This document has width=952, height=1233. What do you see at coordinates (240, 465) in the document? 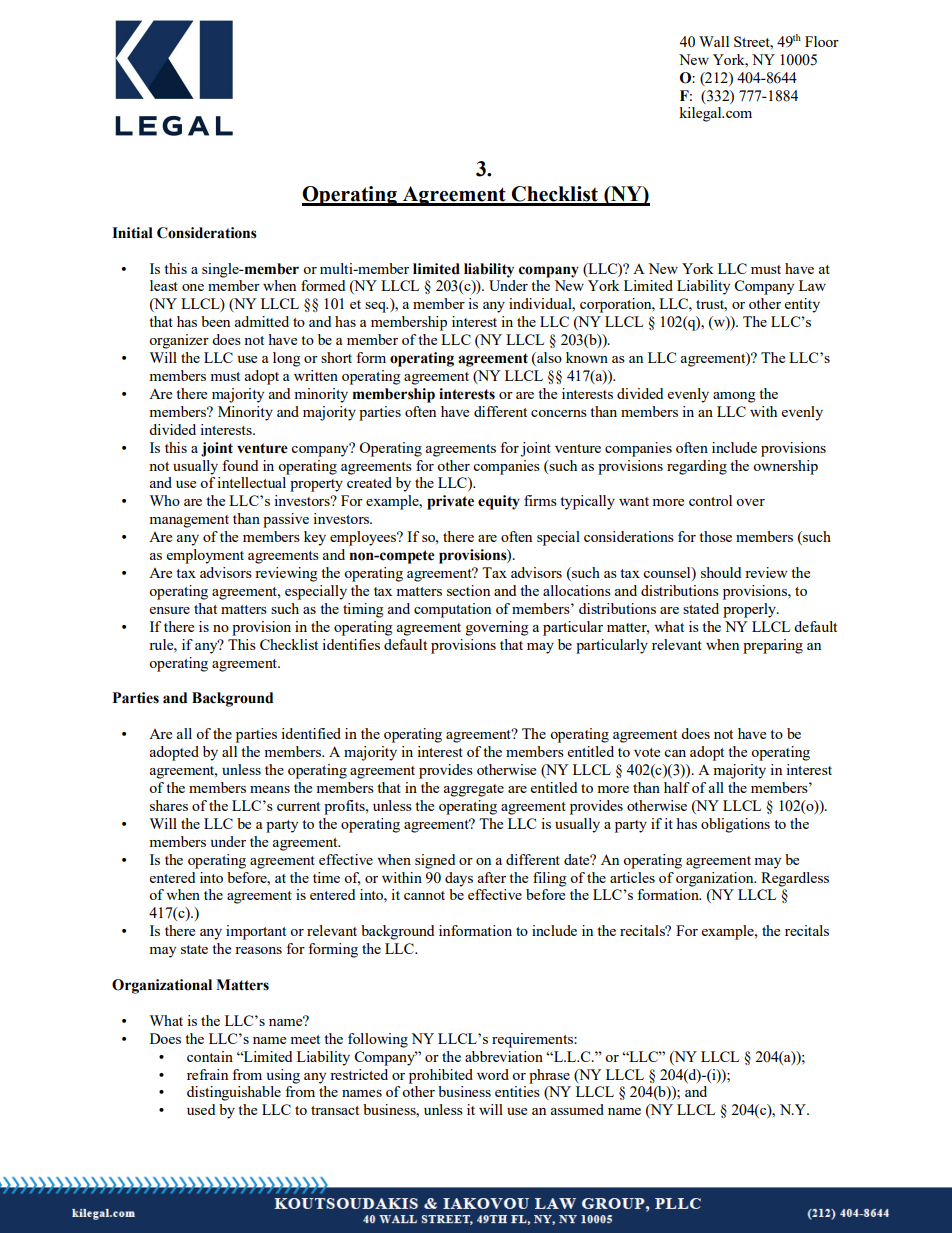
I see `found` at bounding box center [240, 465].
